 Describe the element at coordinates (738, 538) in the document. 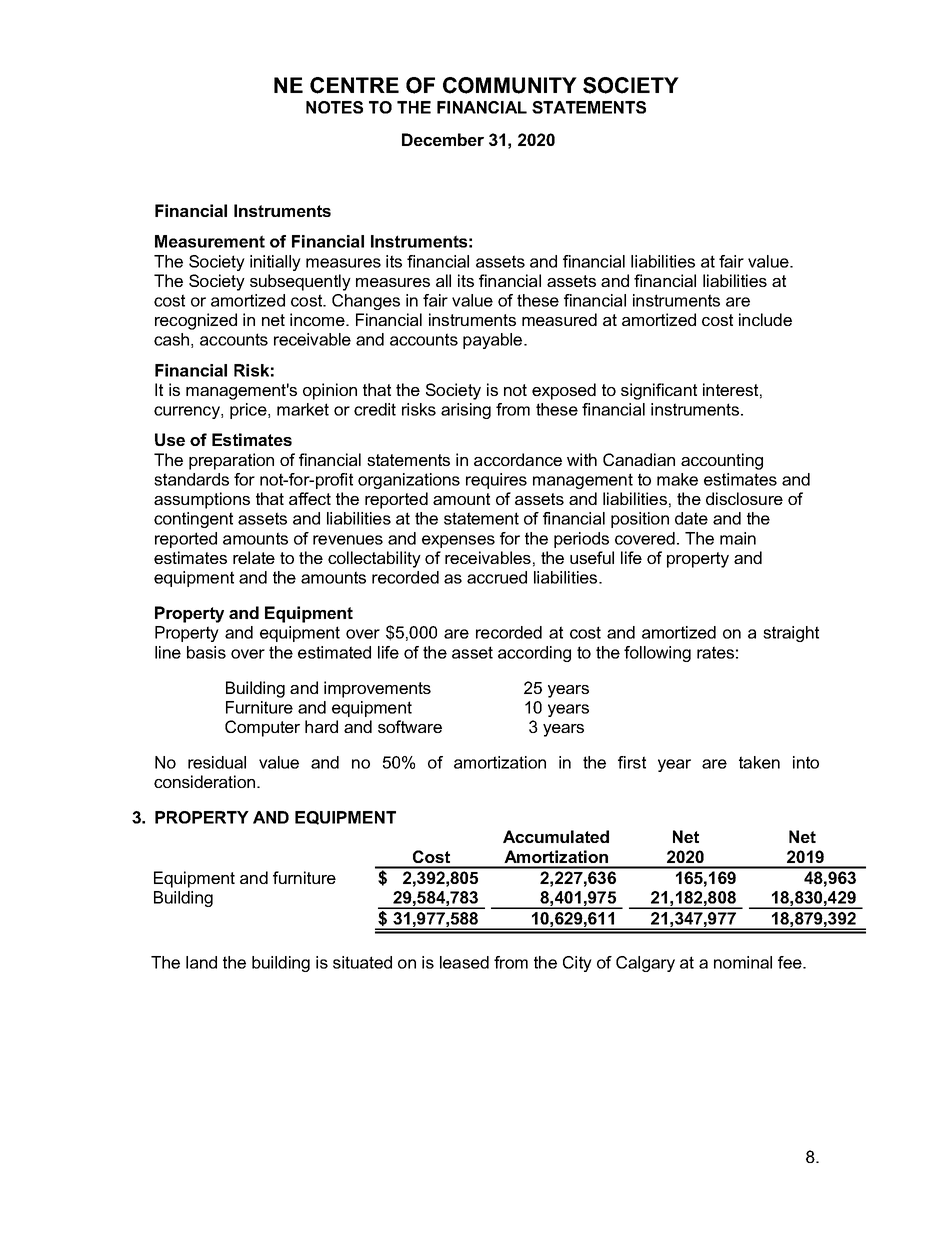

I see `main` at that location.
